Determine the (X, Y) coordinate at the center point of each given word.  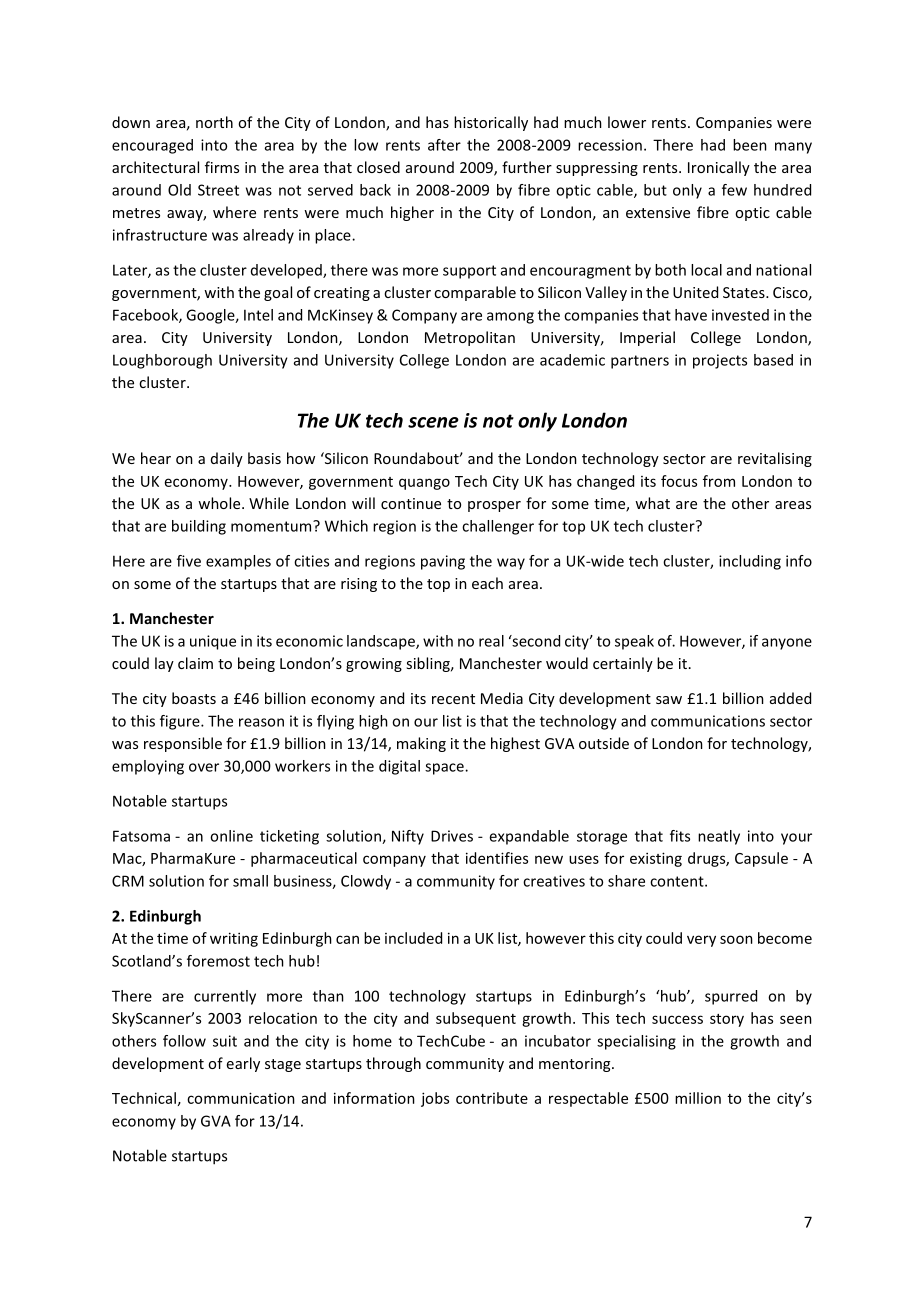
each (487, 583)
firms (222, 167)
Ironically (719, 168)
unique (213, 642)
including (750, 562)
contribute (492, 1098)
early (243, 1064)
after (444, 145)
